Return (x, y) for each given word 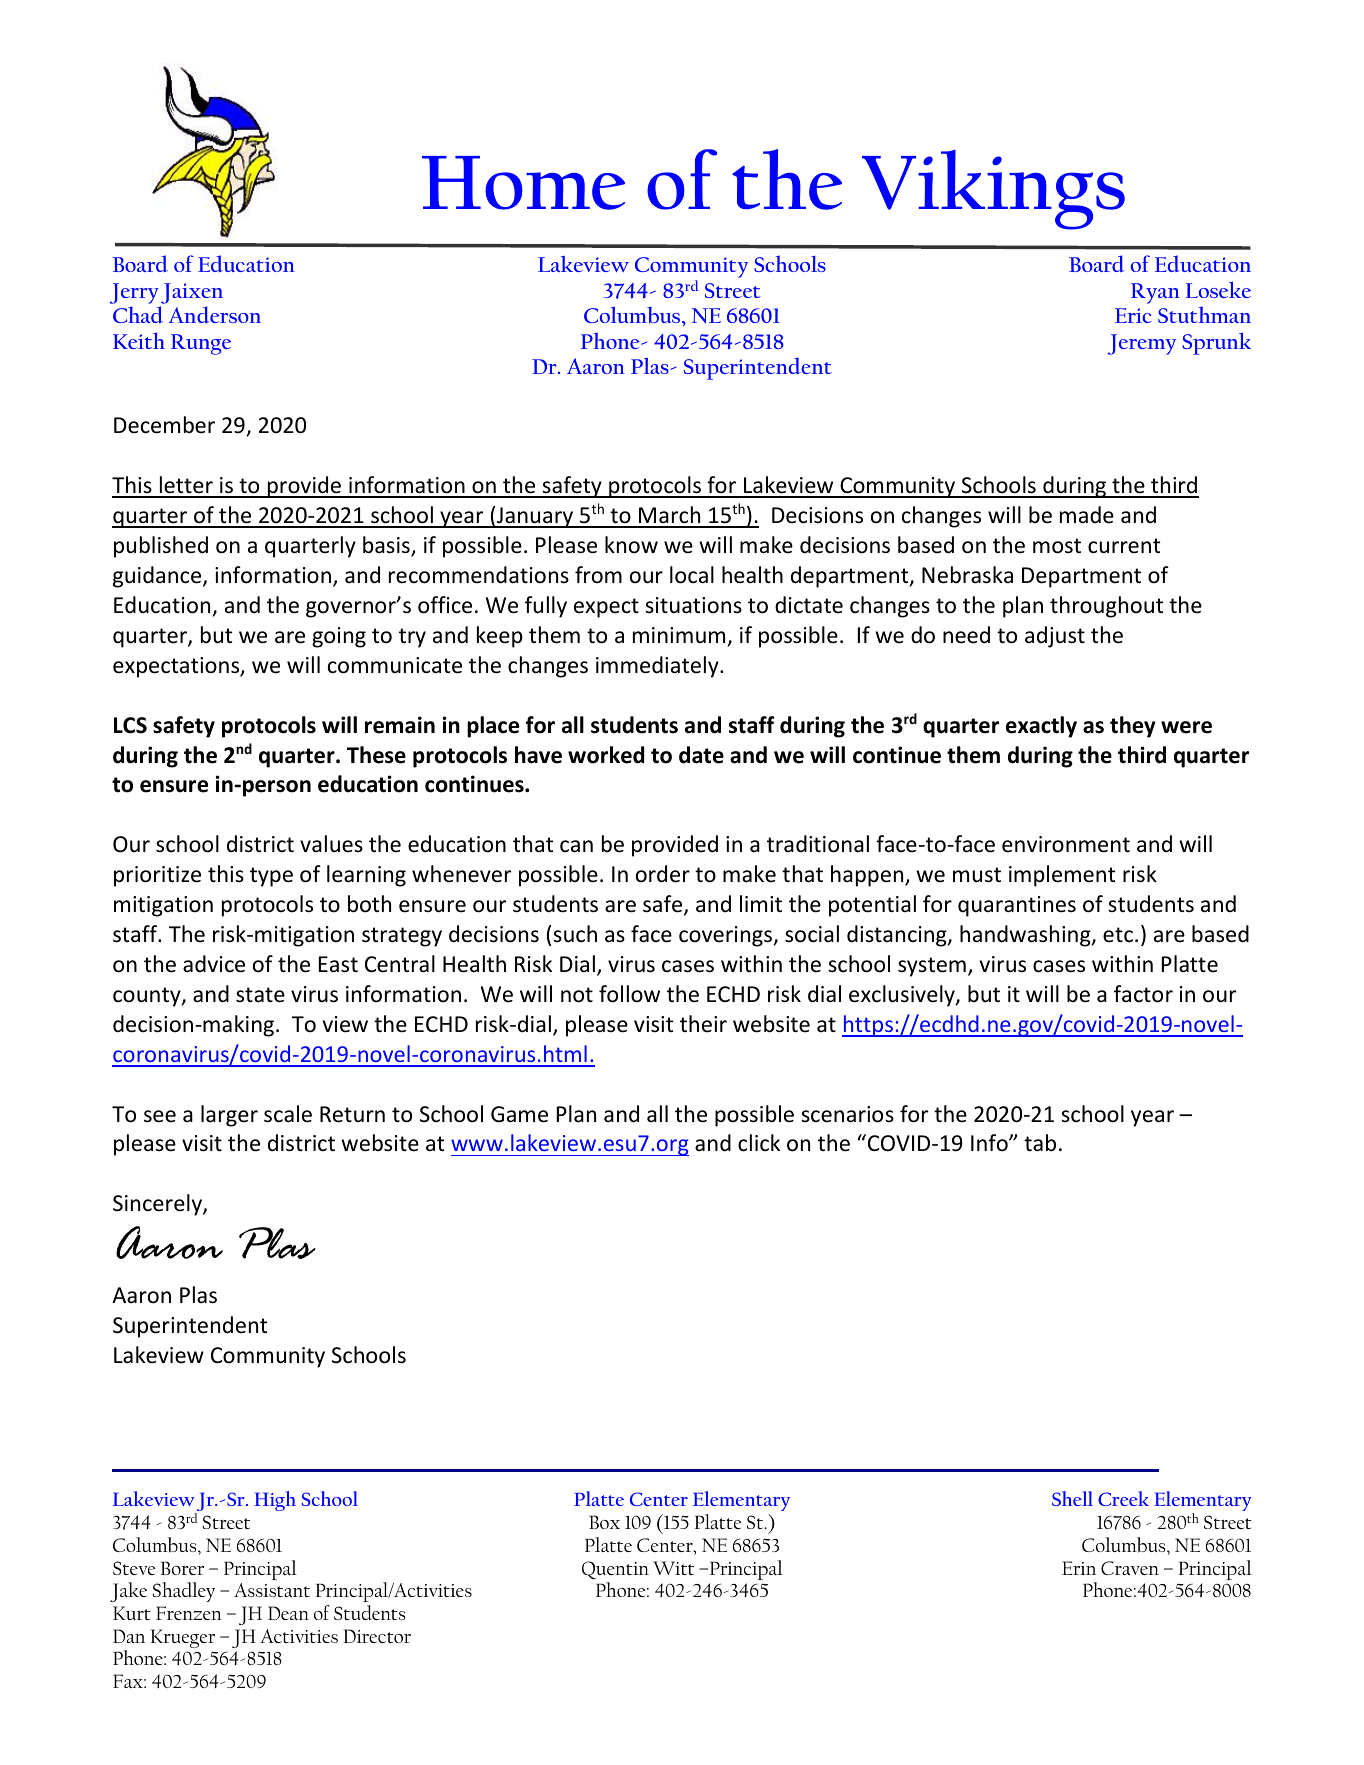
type (271, 877)
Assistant (272, 1590)
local (692, 575)
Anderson (215, 314)
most (1057, 546)
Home (523, 183)
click (759, 1143)
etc (1118, 935)
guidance (158, 577)
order (663, 874)
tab (1040, 1143)
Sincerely (158, 1205)
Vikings (993, 190)
